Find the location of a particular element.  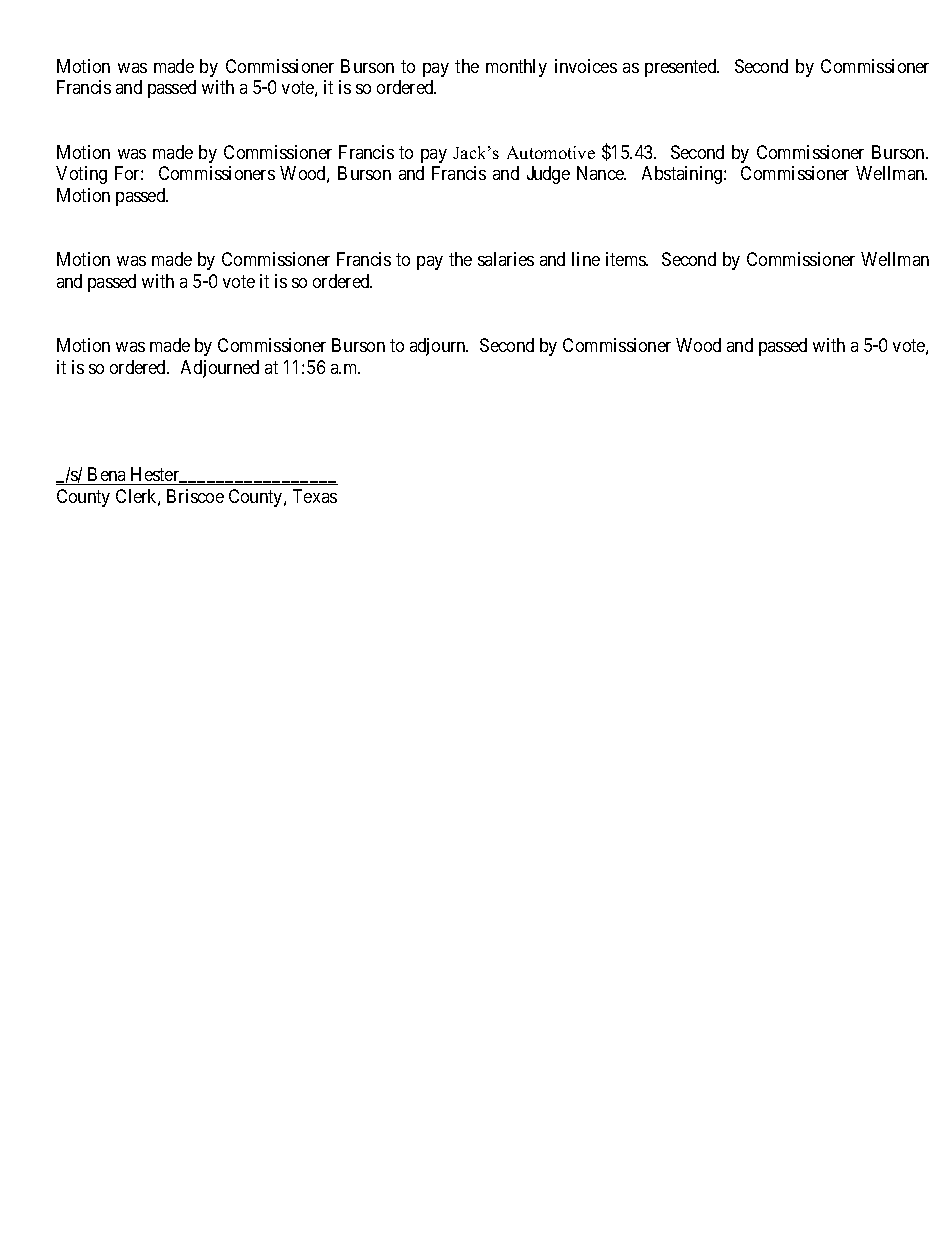

Judge is located at coordinates (548, 175).
